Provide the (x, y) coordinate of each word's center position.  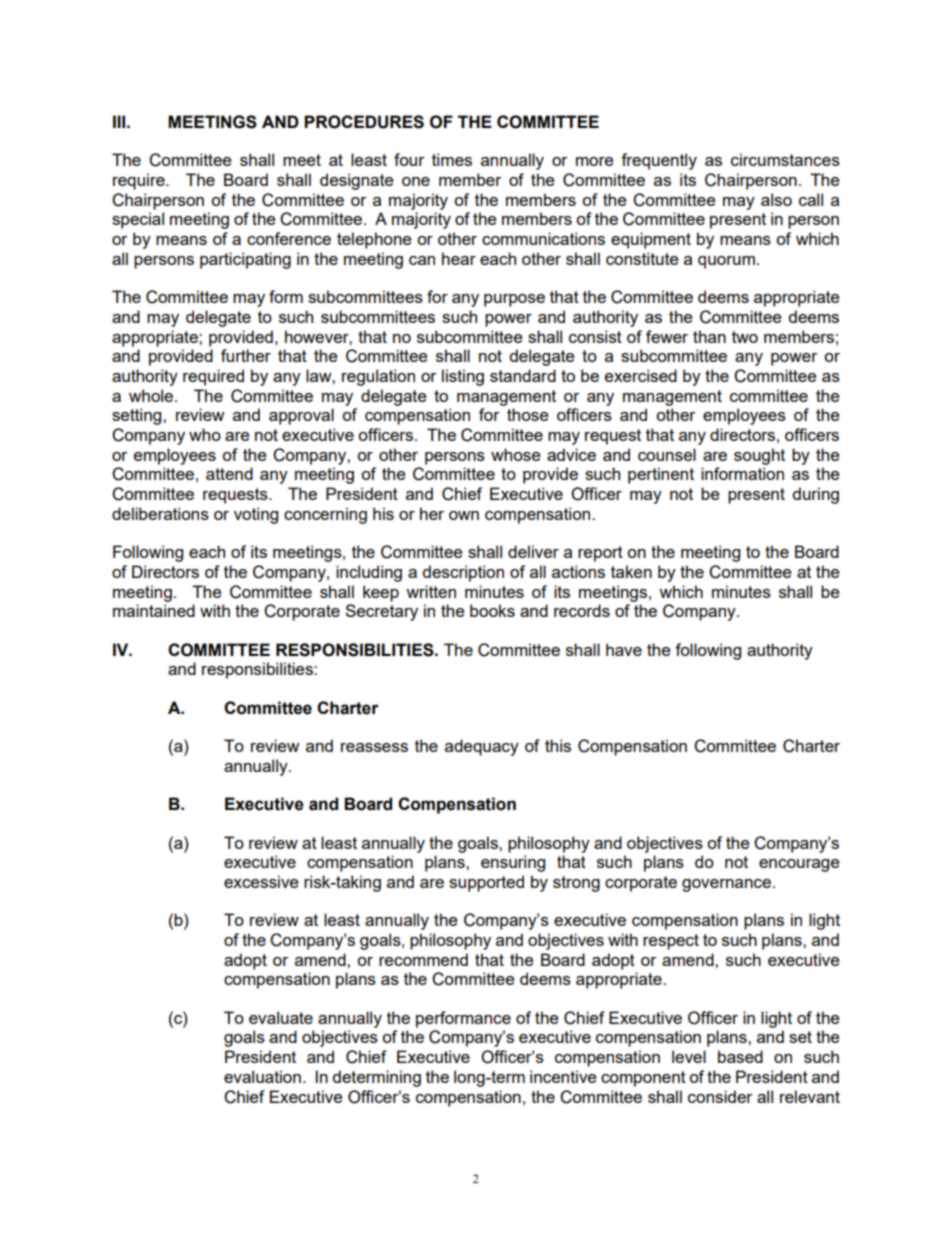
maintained (154, 610)
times (452, 159)
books (492, 610)
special (138, 220)
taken (631, 571)
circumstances (785, 159)
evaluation (262, 1076)
